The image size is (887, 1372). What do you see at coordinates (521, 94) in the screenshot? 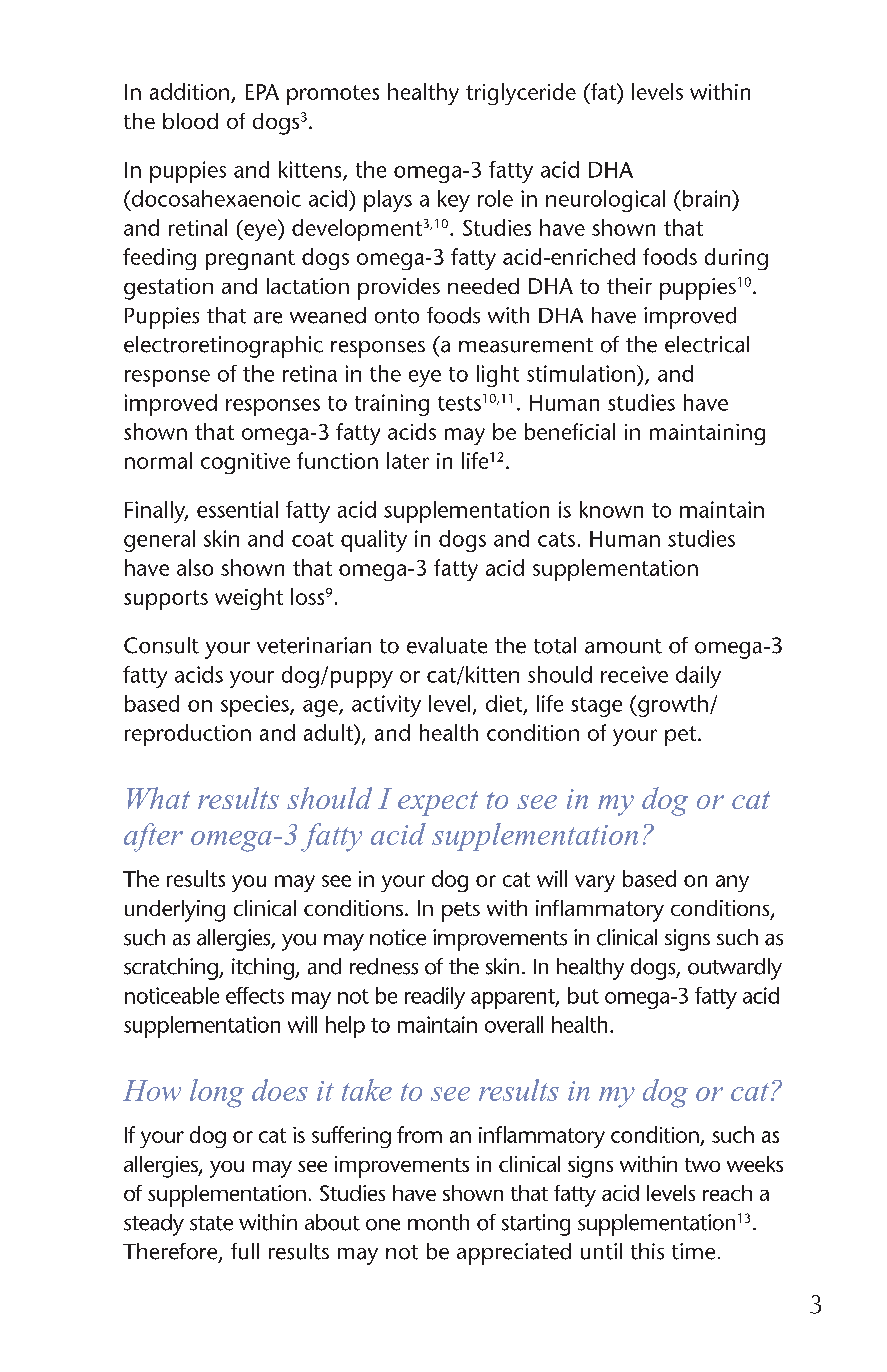
I see `triglyceride` at bounding box center [521, 94].
